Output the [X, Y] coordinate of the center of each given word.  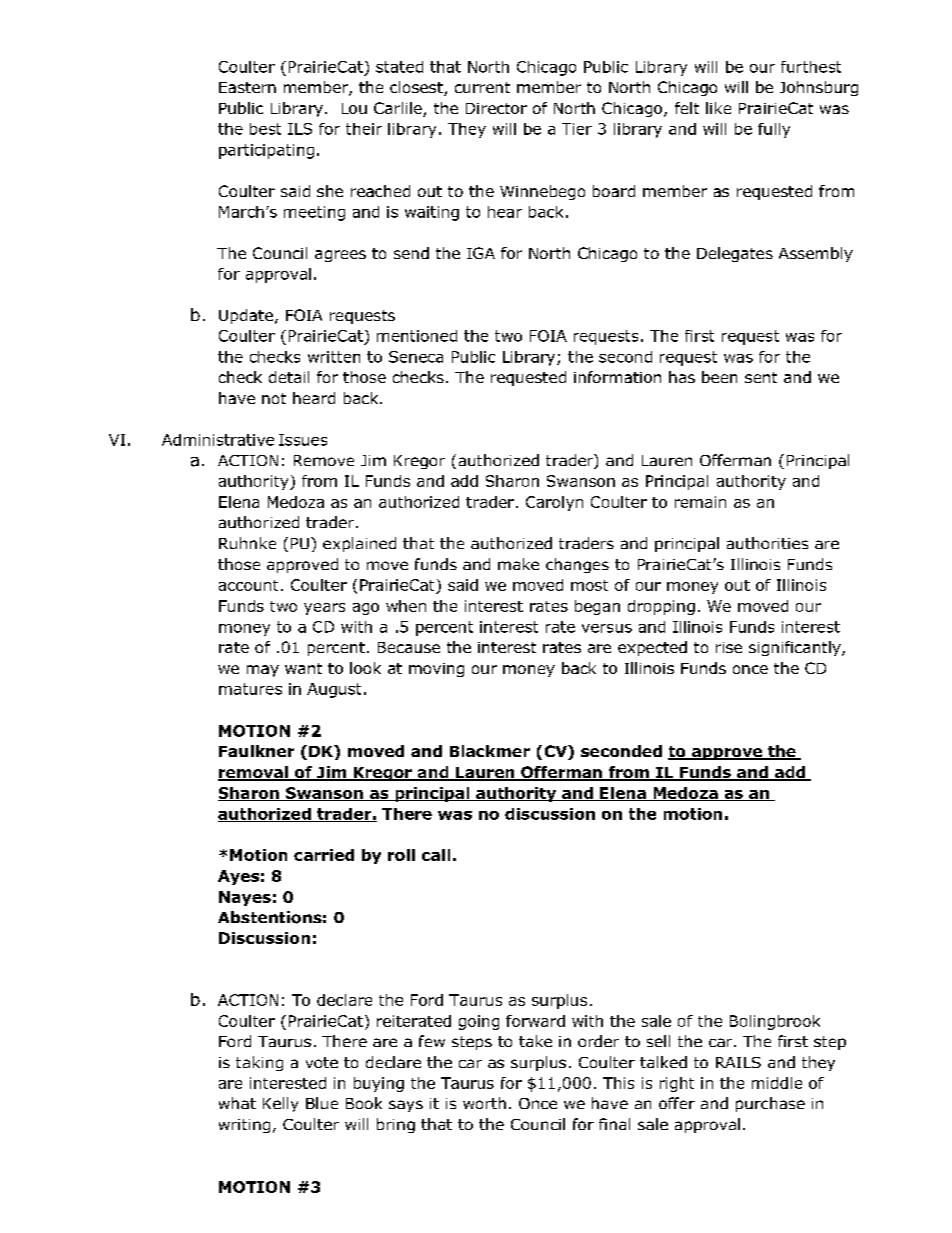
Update [246, 316]
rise [729, 647]
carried [324, 855]
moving [436, 670]
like [718, 108]
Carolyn [554, 503]
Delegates [735, 254]
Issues [303, 440]
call [436, 855]
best [265, 129]
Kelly [280, 1104]
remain [700, 502]
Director [496, 108]
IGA [481, 253]
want [303, 668]
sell [658, 1041]
